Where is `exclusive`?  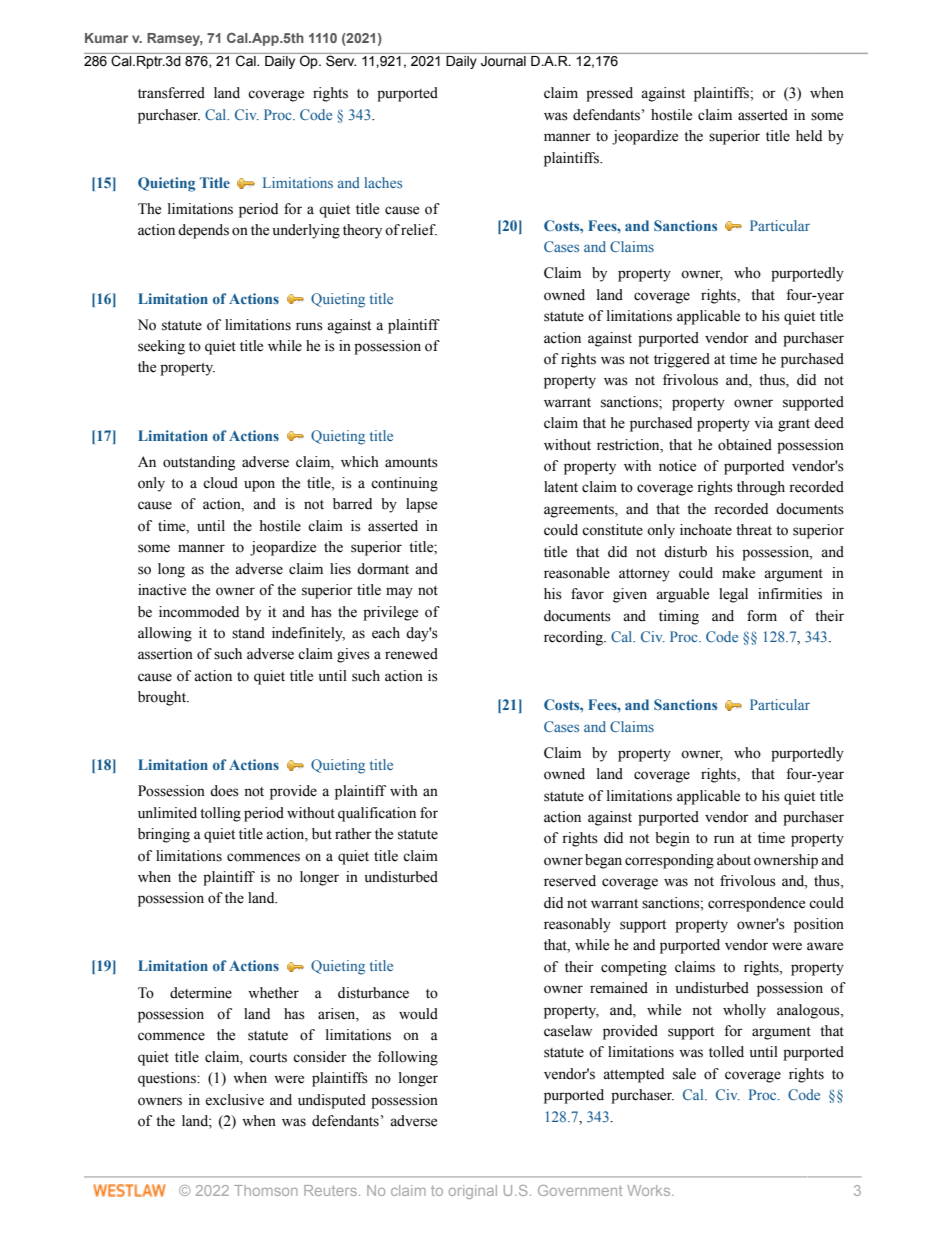
exclusive is located at coordinates (234, 1100).
